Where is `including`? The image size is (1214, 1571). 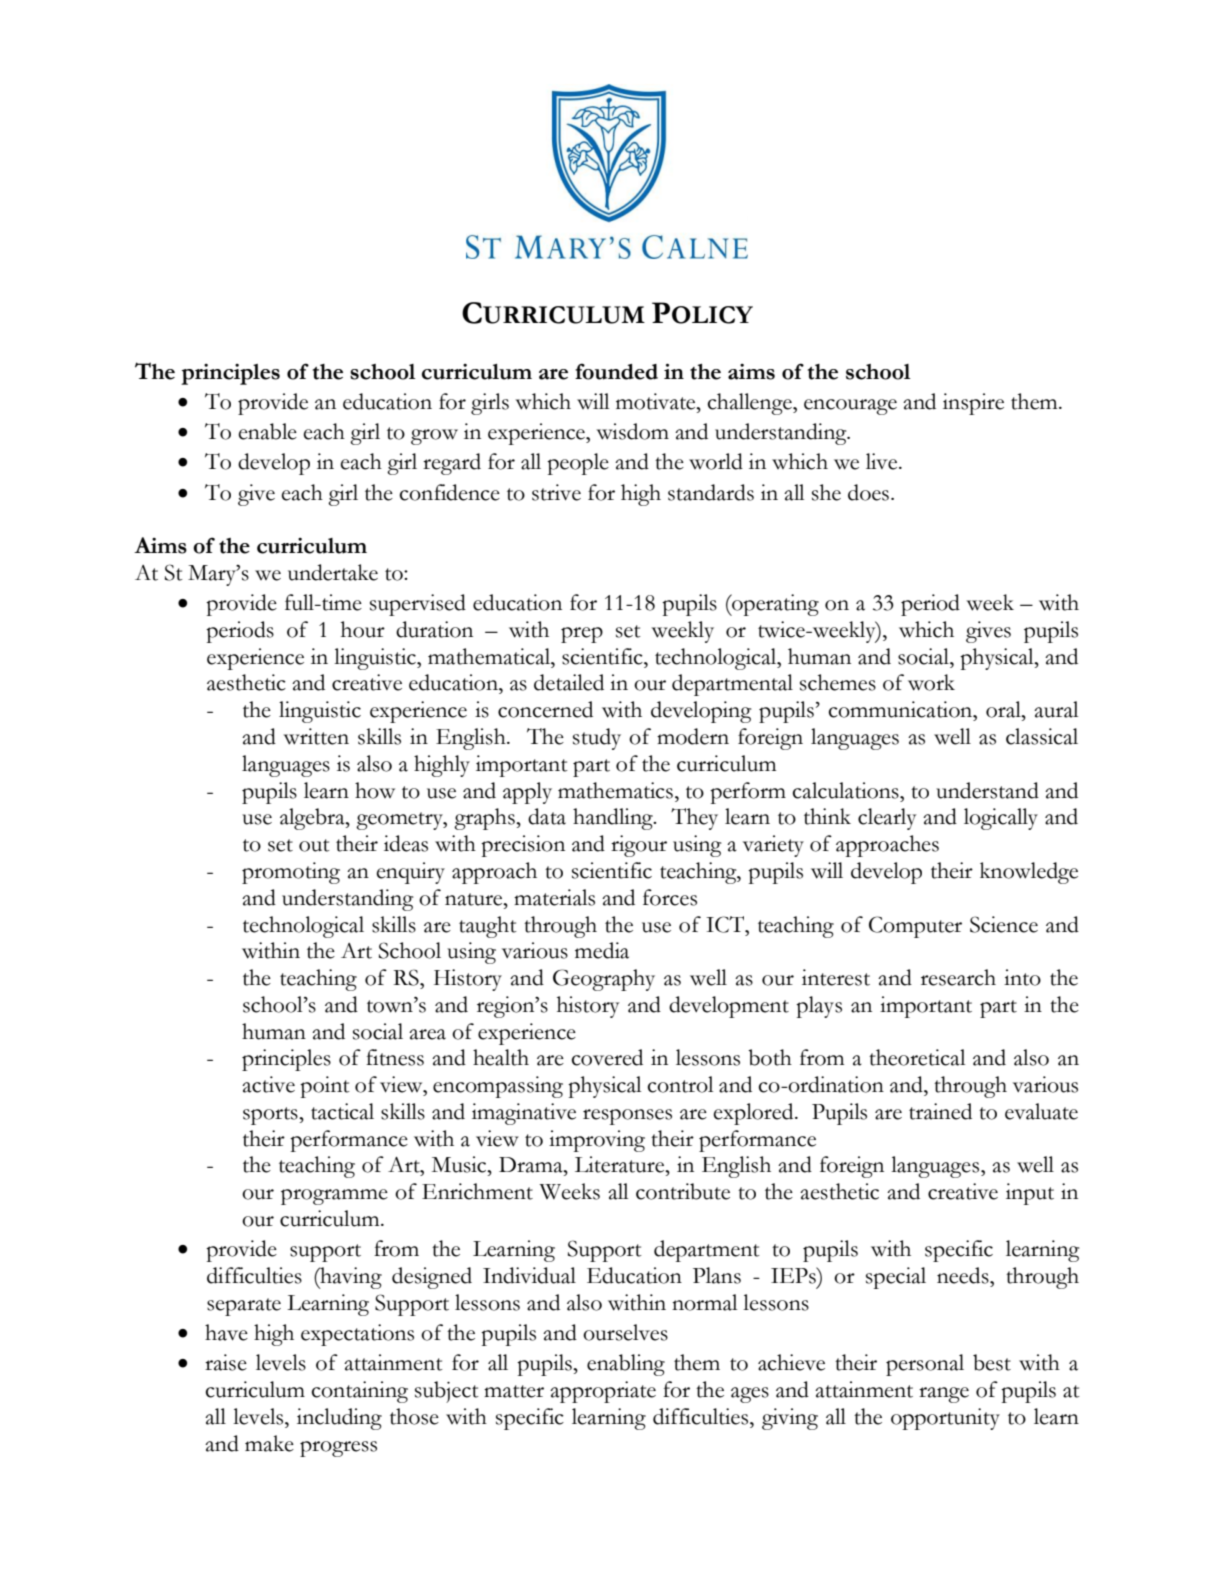 including is located at coordinates (339, 1419).
